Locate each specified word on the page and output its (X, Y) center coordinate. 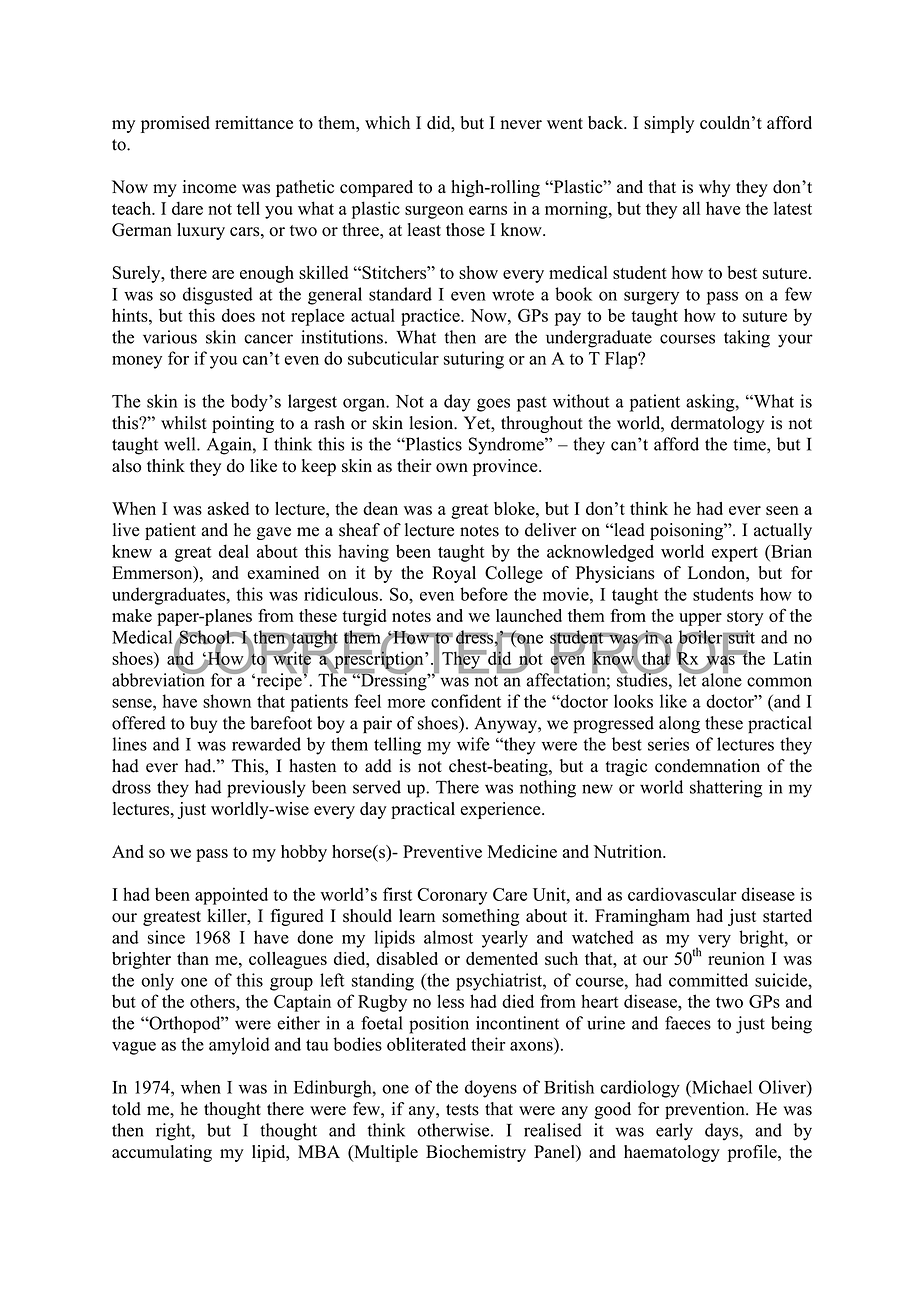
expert (735, 554)
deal (234, 551)
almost (448, 937)
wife (473, 744)
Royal (454, 574)
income (209, 187)
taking (747, 339)
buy (203, 724)
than (193, 958)
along (679, 724)
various (170, 337)
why (714, 188)
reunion (736, 958)
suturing (474, 360)
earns (488, 210)
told (126, 1109)
